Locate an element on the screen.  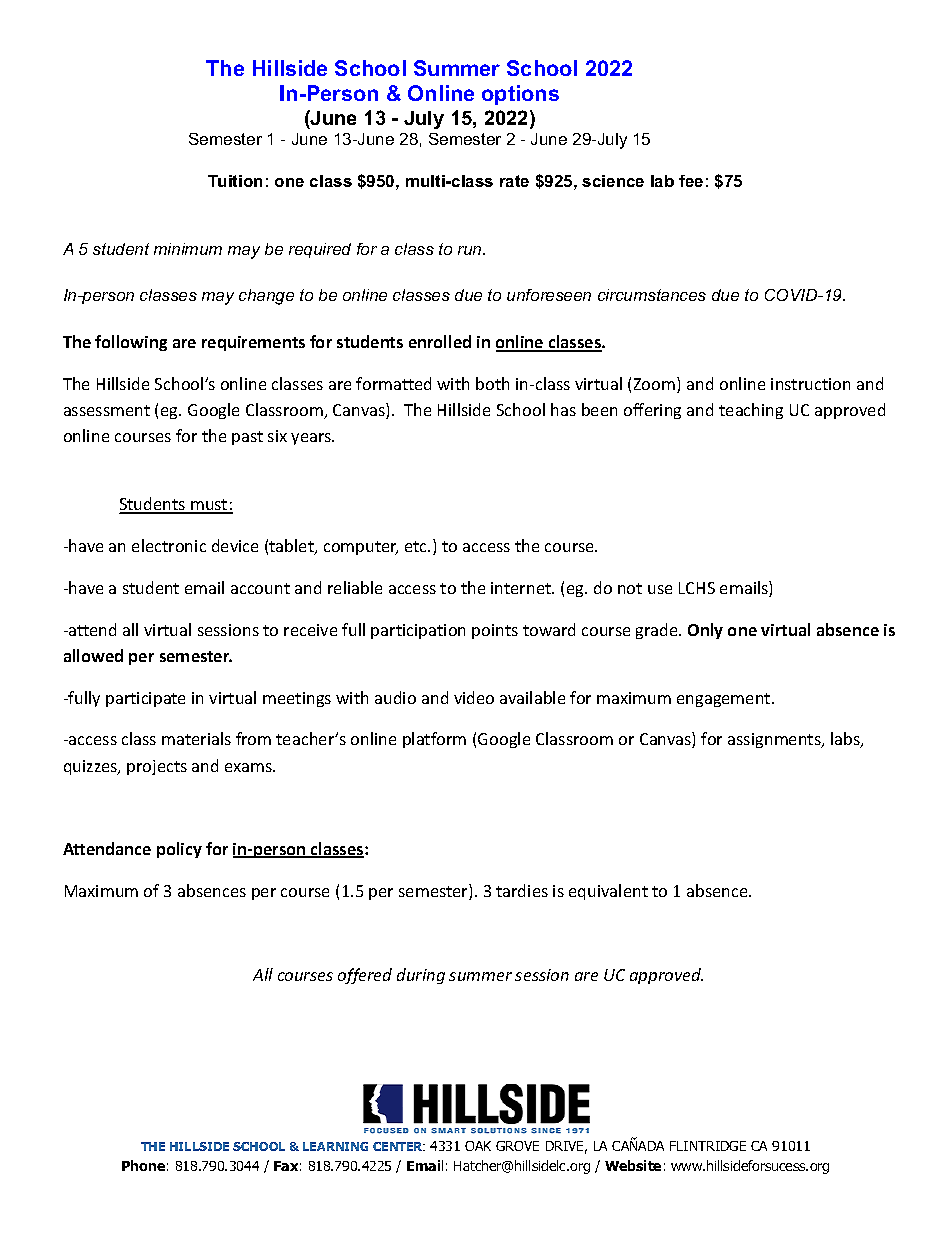
points is located at coordinates (495, 631).
